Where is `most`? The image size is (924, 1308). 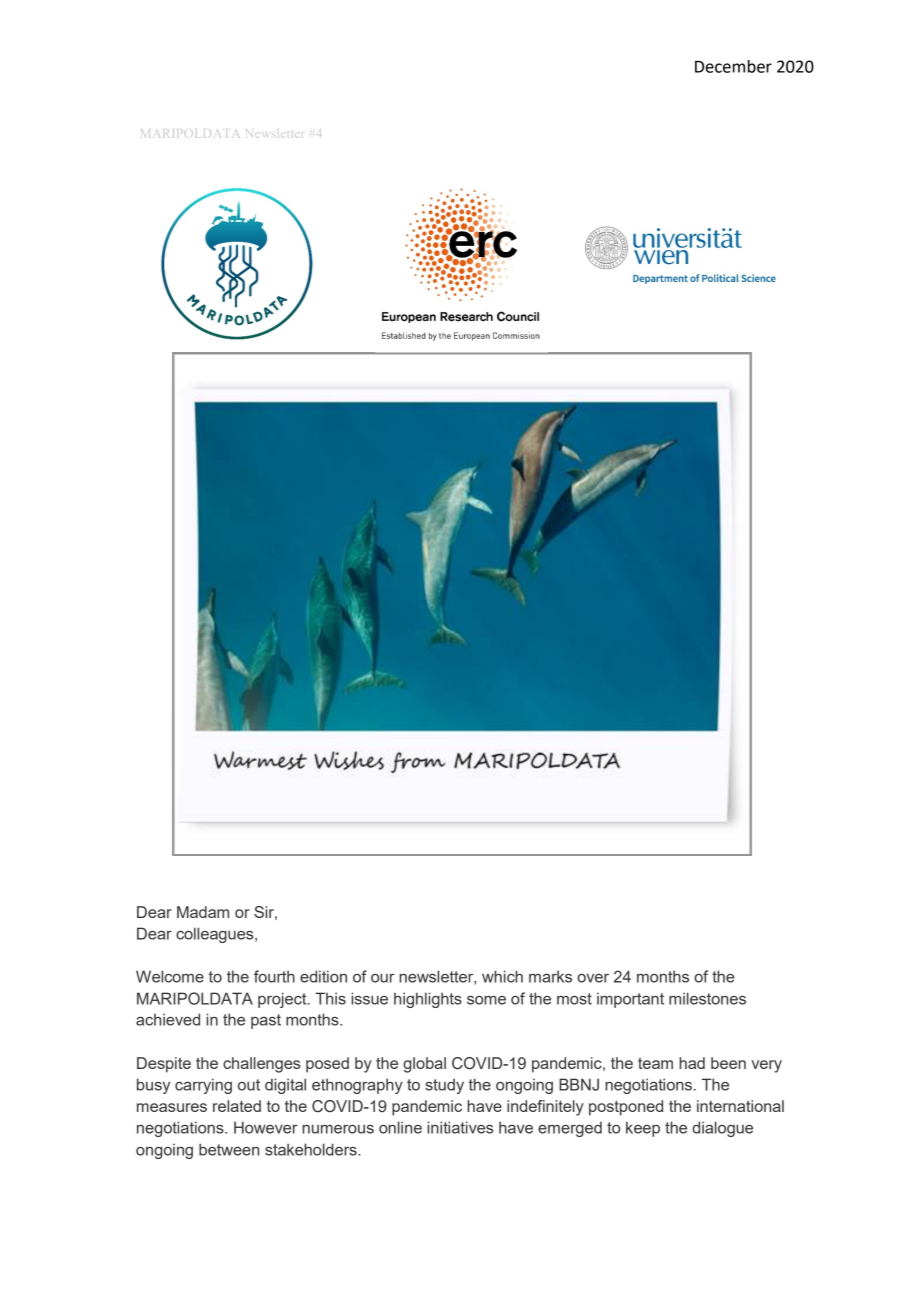
most is located at coordinates (574, 999).
